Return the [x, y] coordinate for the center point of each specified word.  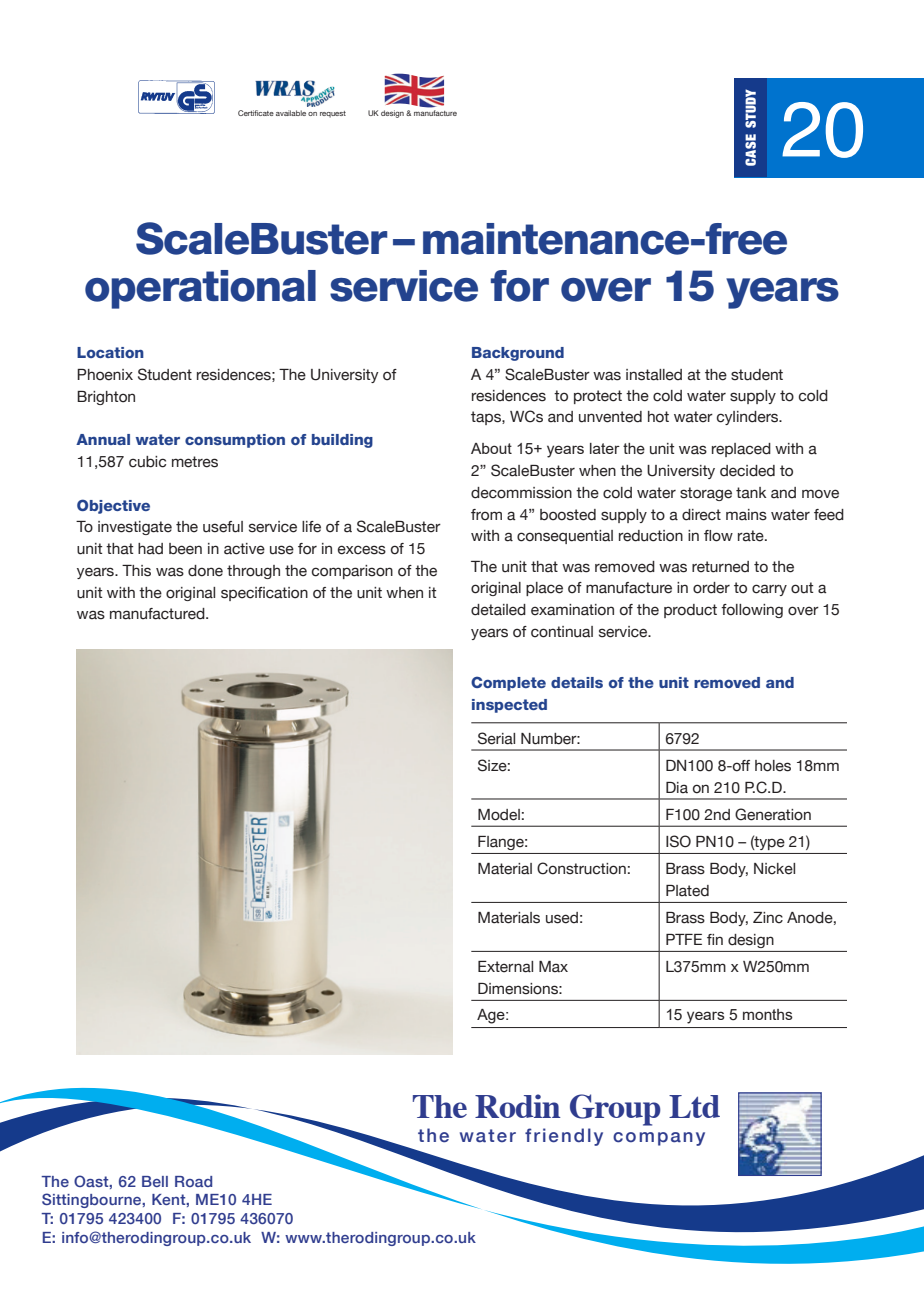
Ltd [694, 1106]
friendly [564, 1137]
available [291, 113]
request [333, 114]
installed [654, 375]
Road [193, 1181]
